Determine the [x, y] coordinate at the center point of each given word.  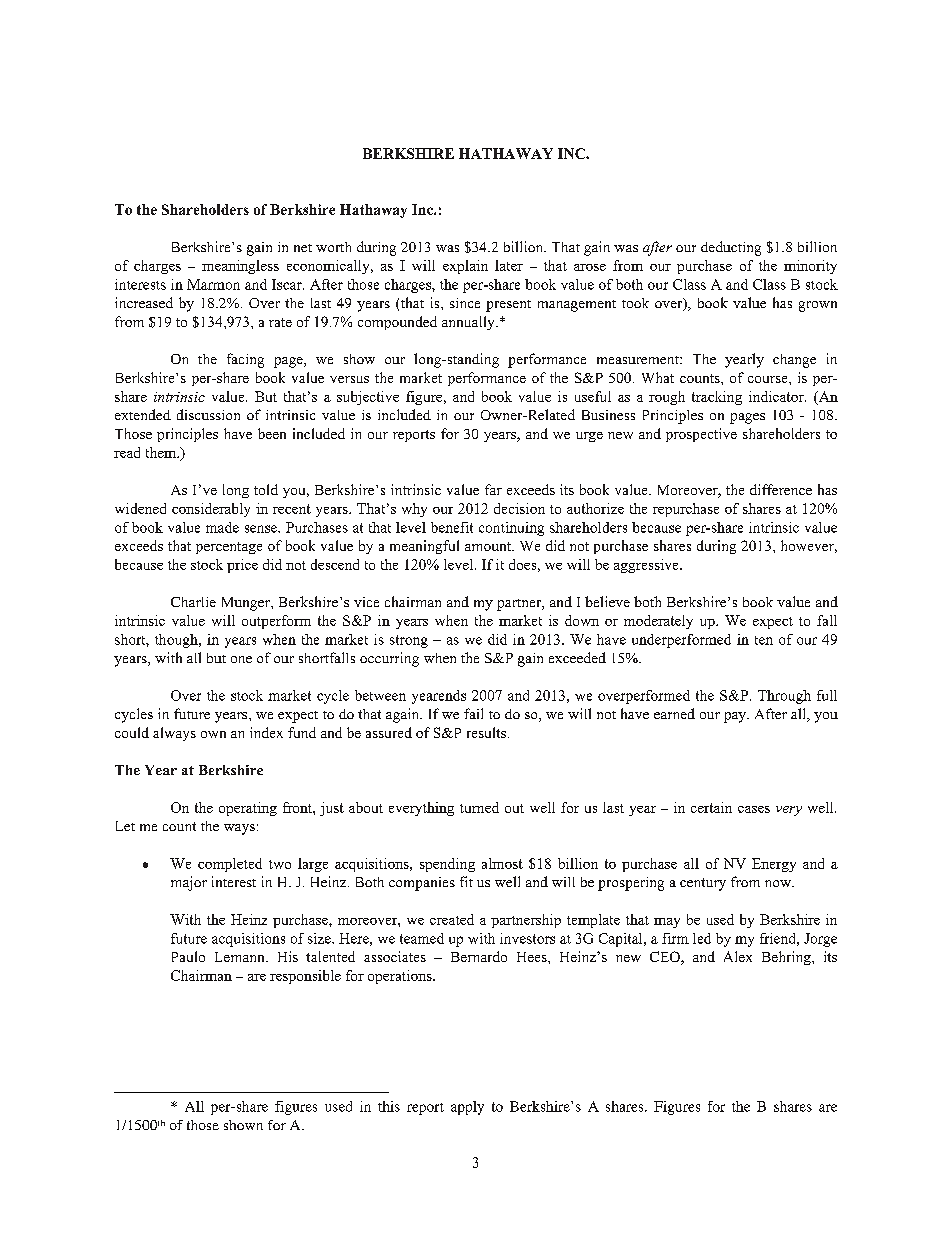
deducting [731, 248]
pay [736, 717]
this [389, 1106]
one [241, 659]
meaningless [240, 267]
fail [473, 713]
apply [467, 1108]
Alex [738, 956]
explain [465, 267]
